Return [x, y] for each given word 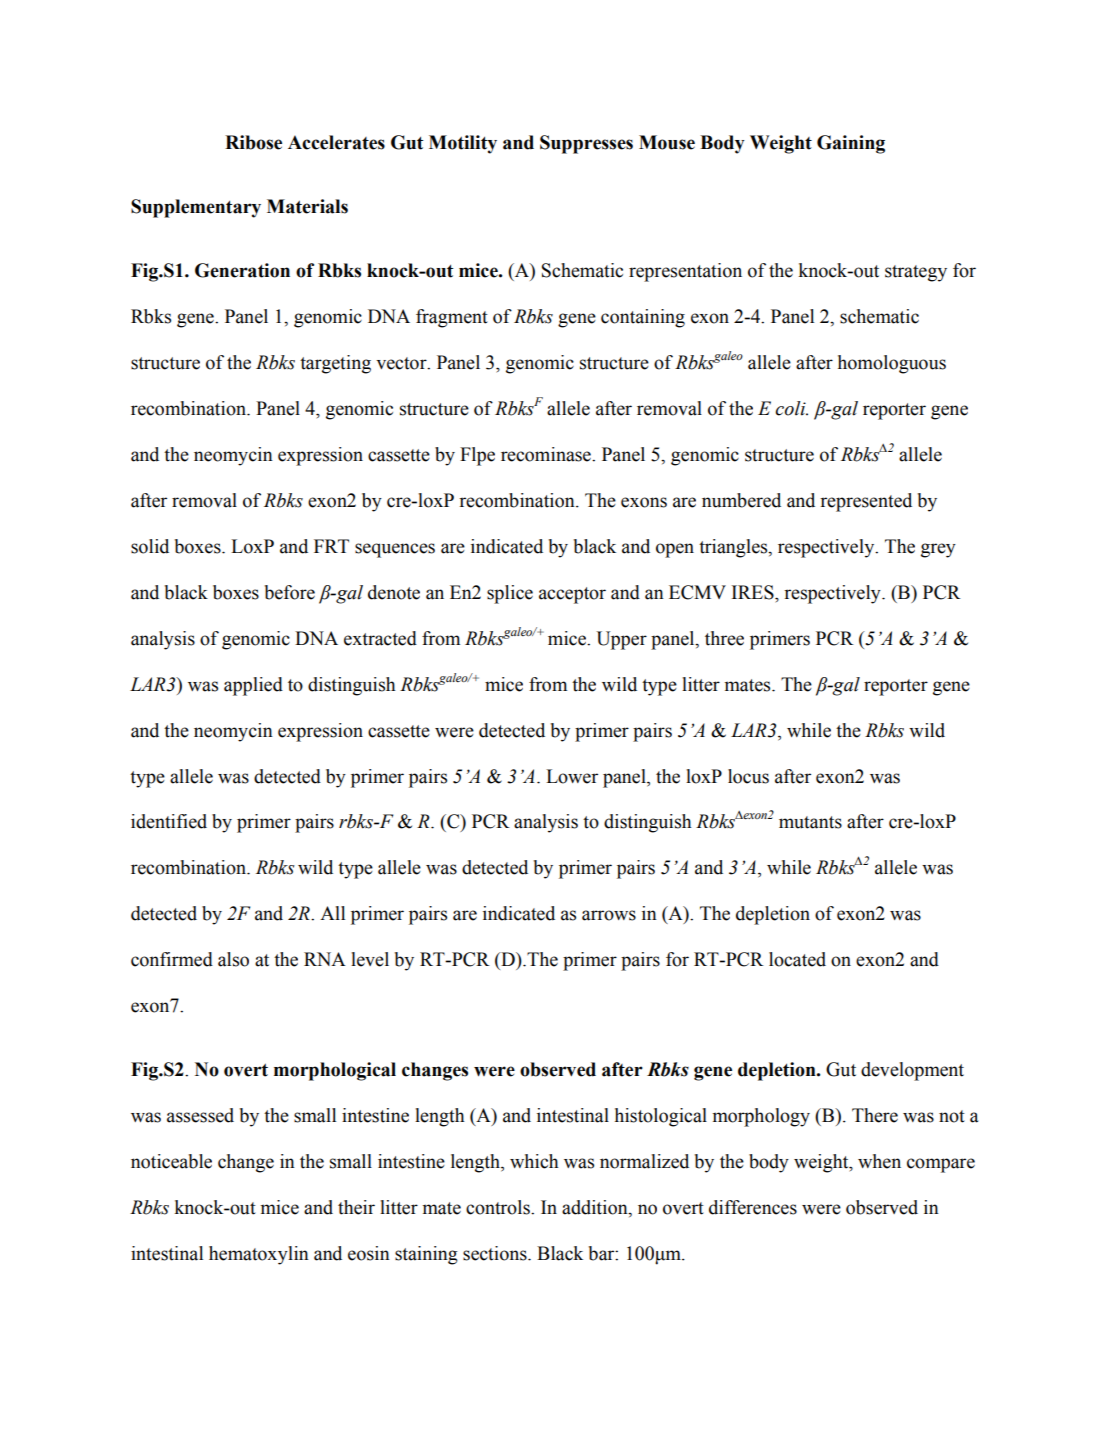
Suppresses [586, 144]
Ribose [253, 142]
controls [499, 1207]
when [879, 1161]
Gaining [851, 144]
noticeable [171, 1161]
